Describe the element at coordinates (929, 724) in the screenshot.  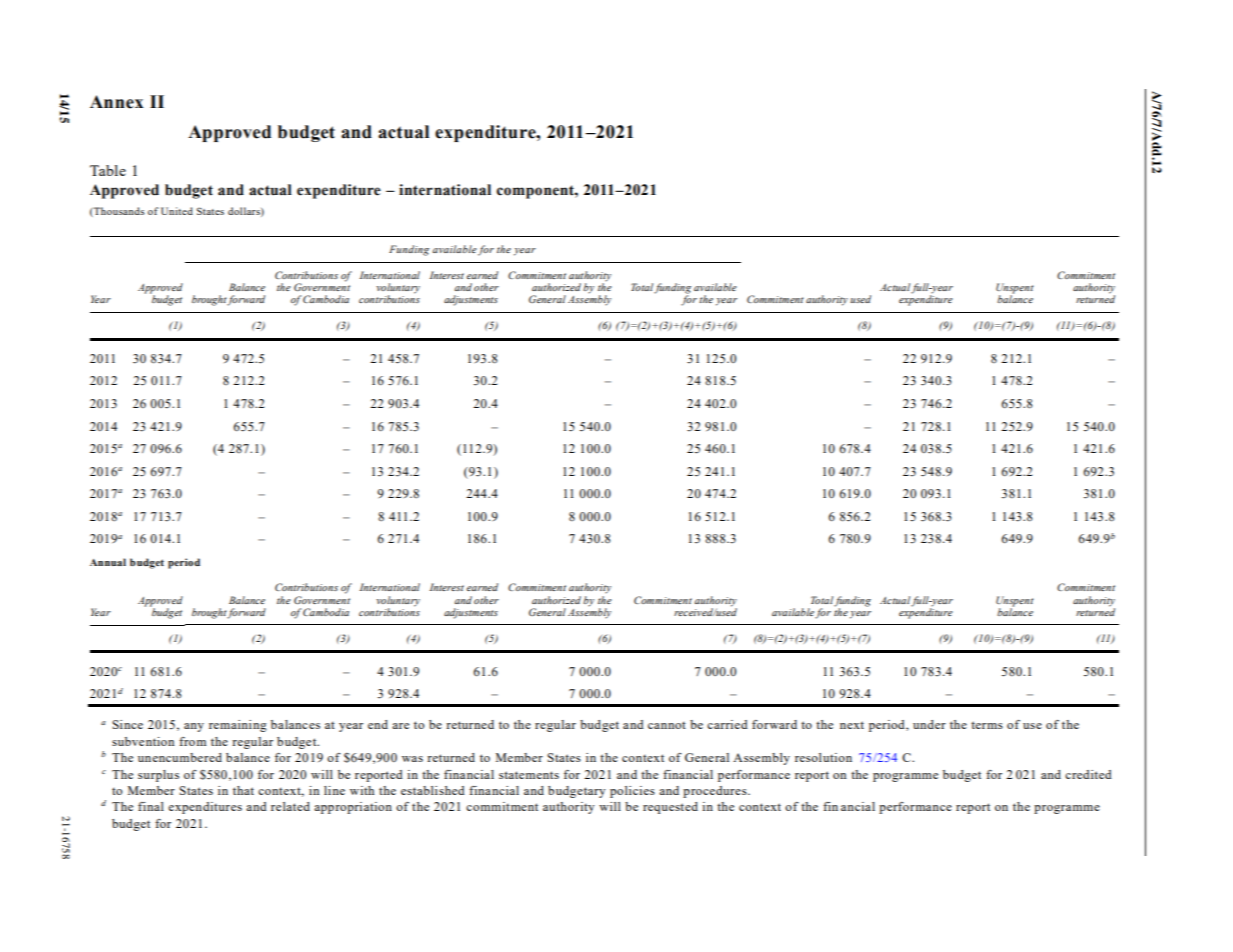
I see `under` at that location.
